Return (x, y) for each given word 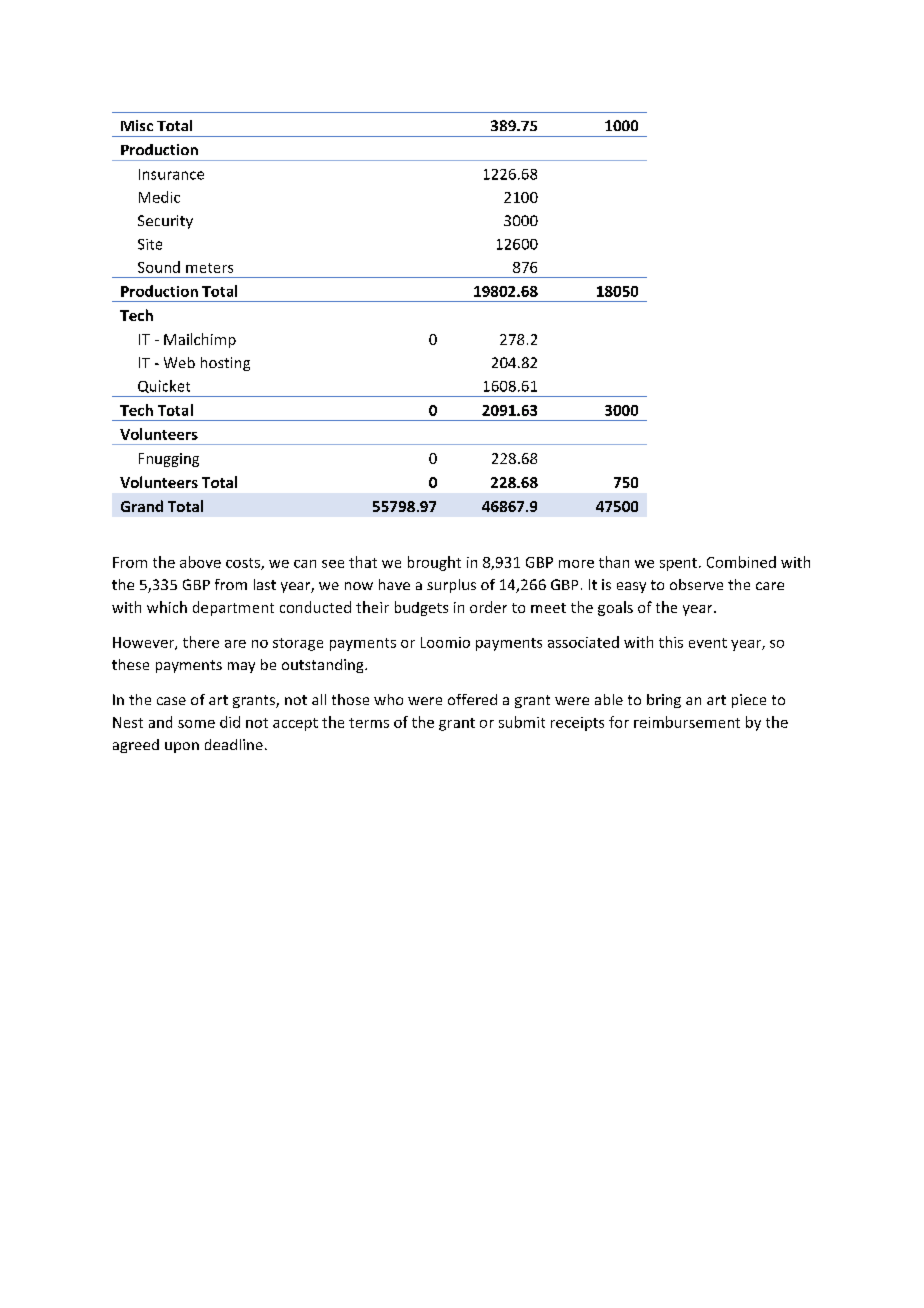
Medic (159, 197)
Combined (741, 562)
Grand (142, 506)
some (196, 724)
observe (696, 584)
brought (434, 563)
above (200, 562)
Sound (159, 267)
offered (472, 699)
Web (179, 362)
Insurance (171, 174)
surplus (451, 586)
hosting (225, 364)
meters (209, 268)
